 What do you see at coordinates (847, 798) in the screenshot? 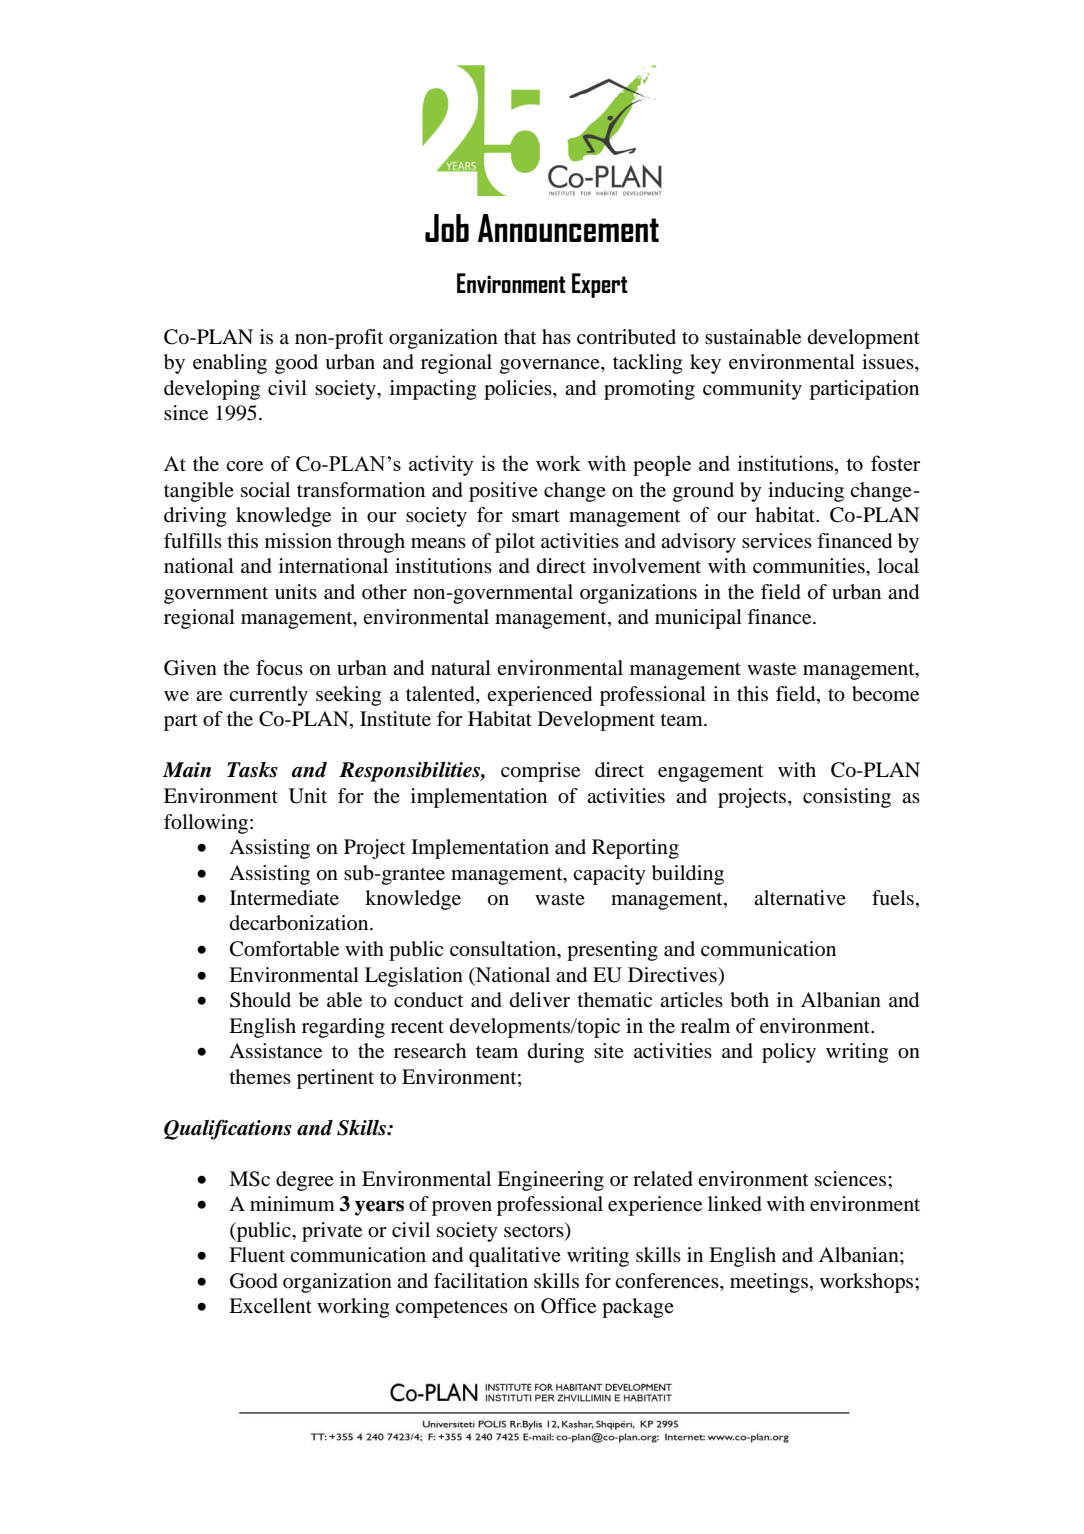
I see `consisting` at bounding box center [847, 798].
